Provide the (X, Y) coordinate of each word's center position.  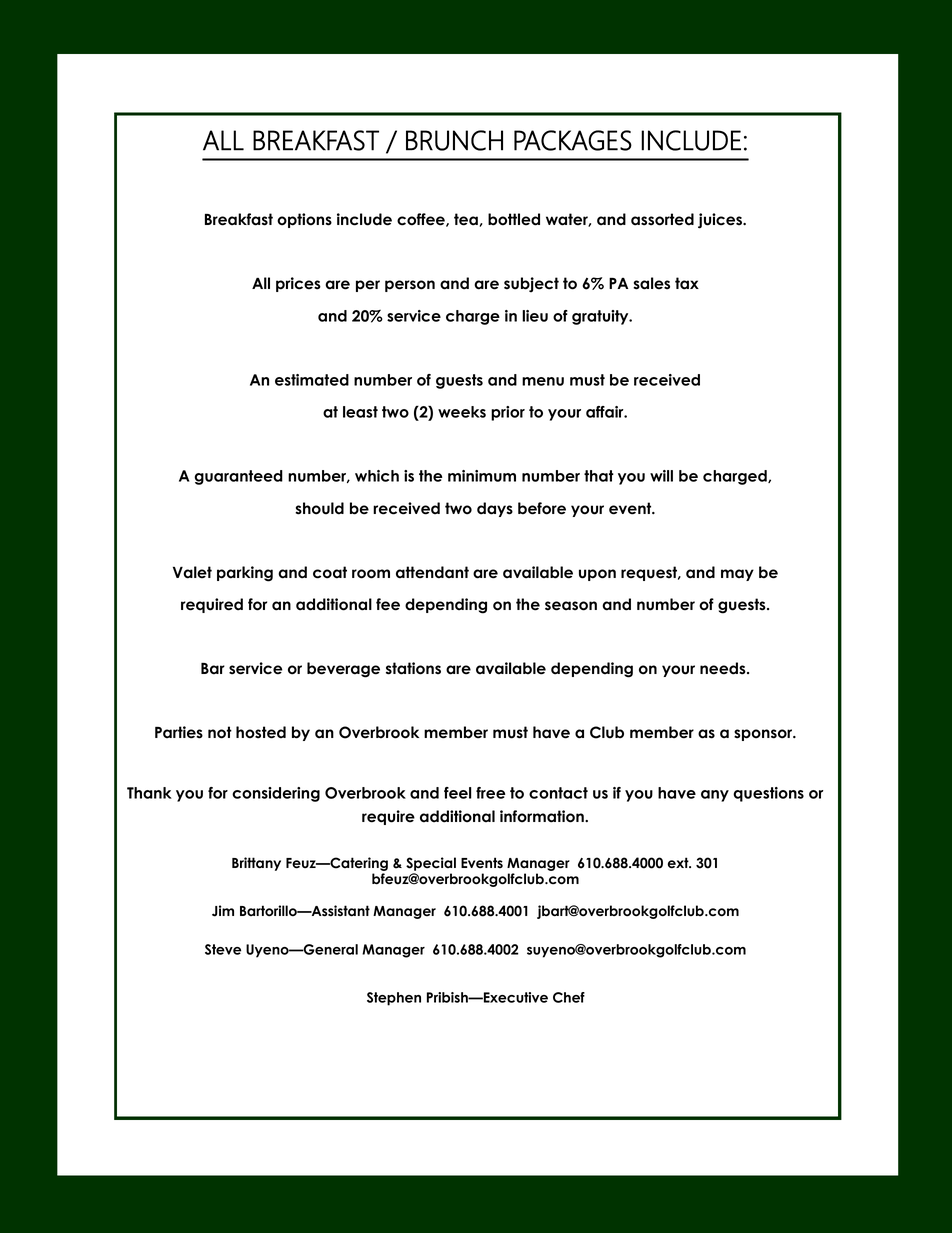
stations (413, 668)
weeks (462, 412)
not (220, 732)
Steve (223, 949)
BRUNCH (454, 140)
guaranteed (238, 477)
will (661, 476)
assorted (662, 219)
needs (724, 668)
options (304, 220)
